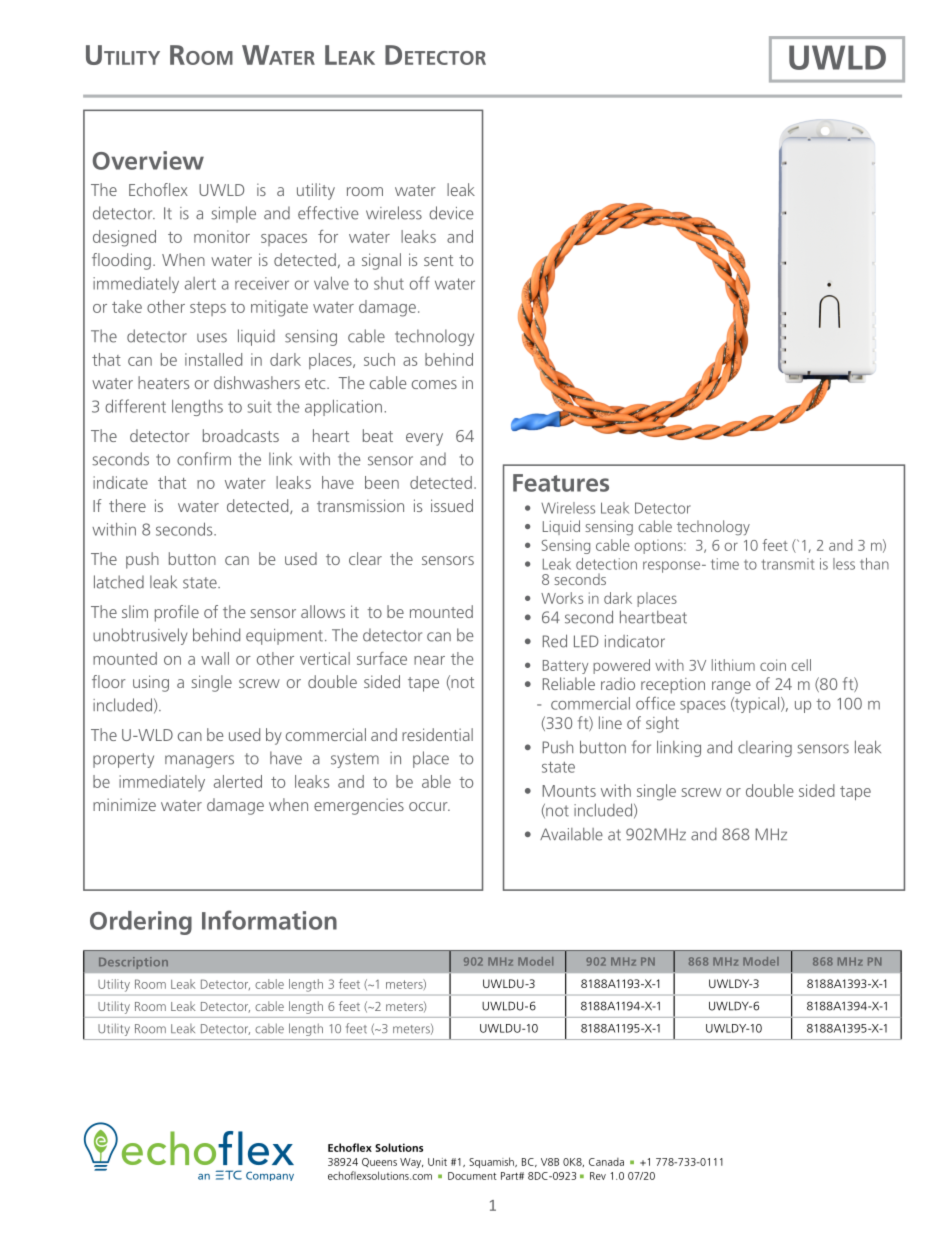  Describe the element at coordinates (424, 439) in the screenshot. I see `every` at that location.
